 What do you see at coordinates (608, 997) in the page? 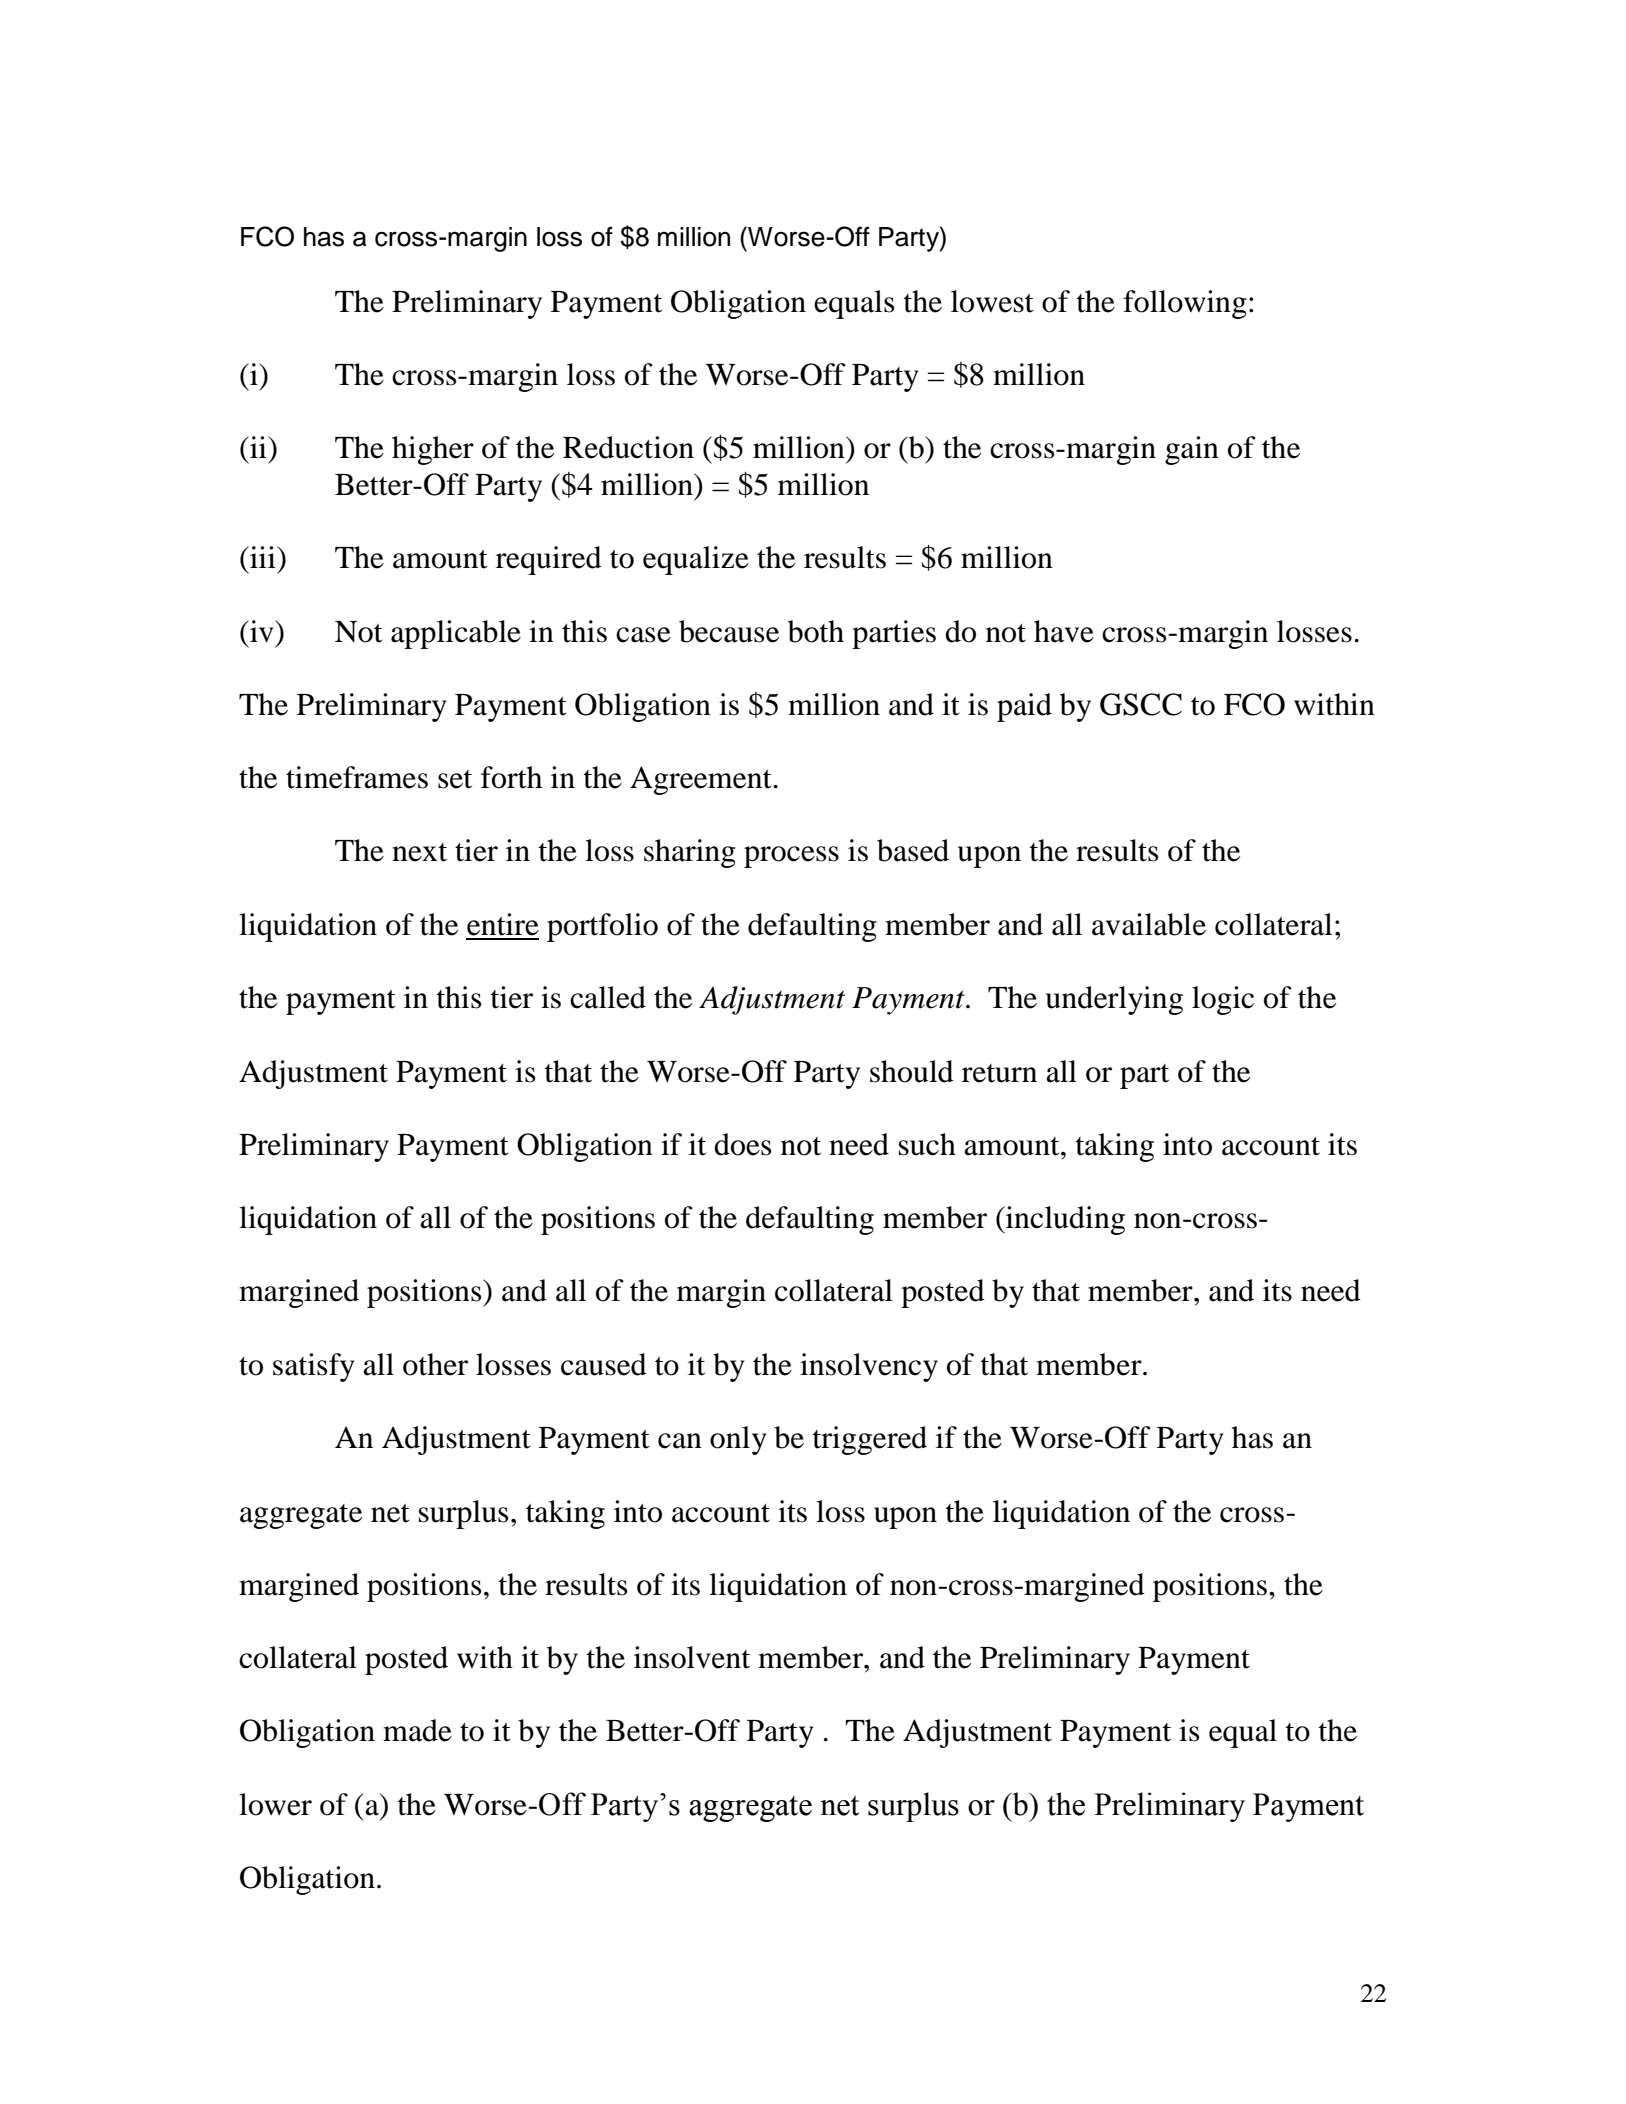
I see `called` at bounding box center [608, 997].
